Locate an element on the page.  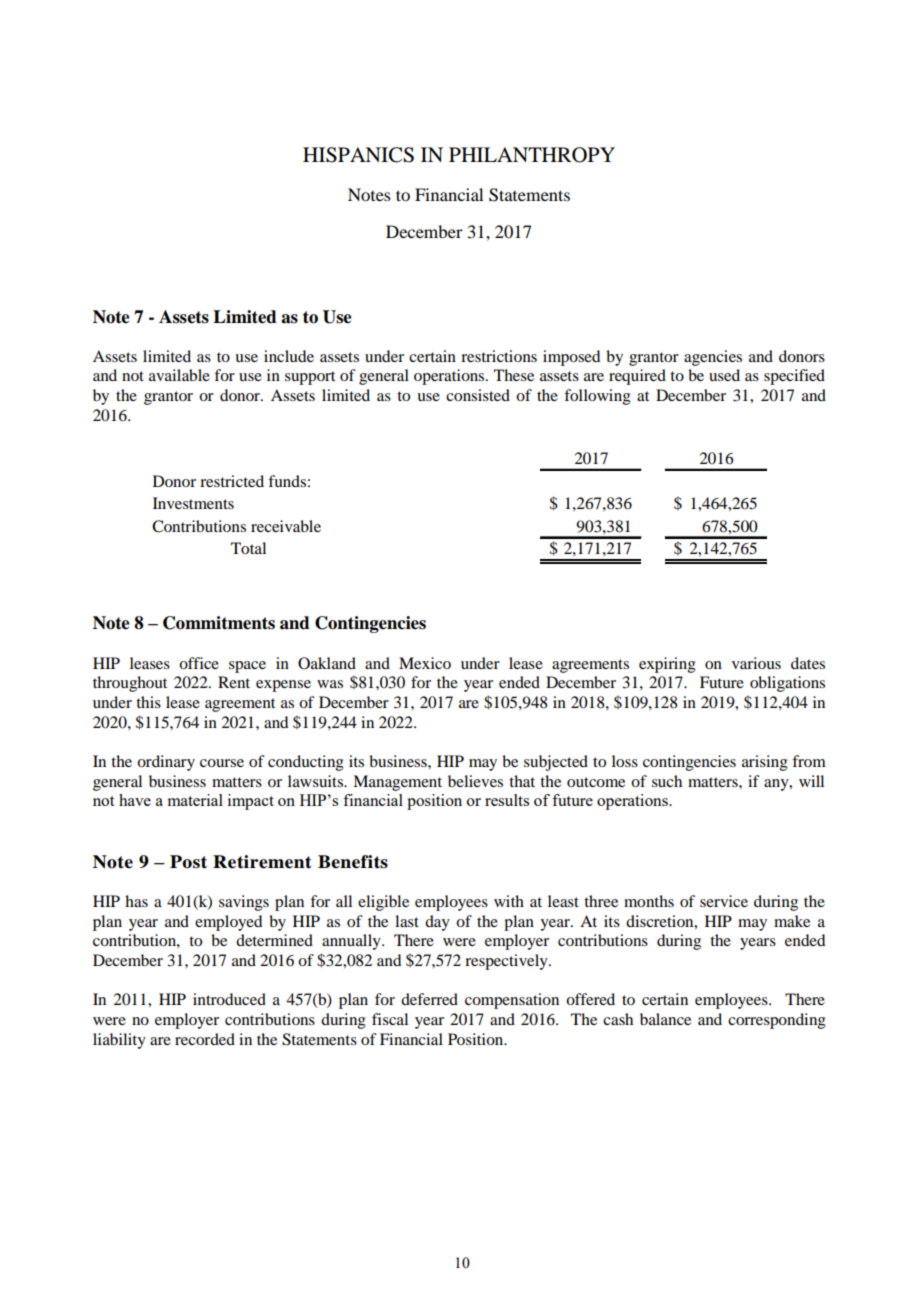
deferred is located at coordinates (429, 999).
